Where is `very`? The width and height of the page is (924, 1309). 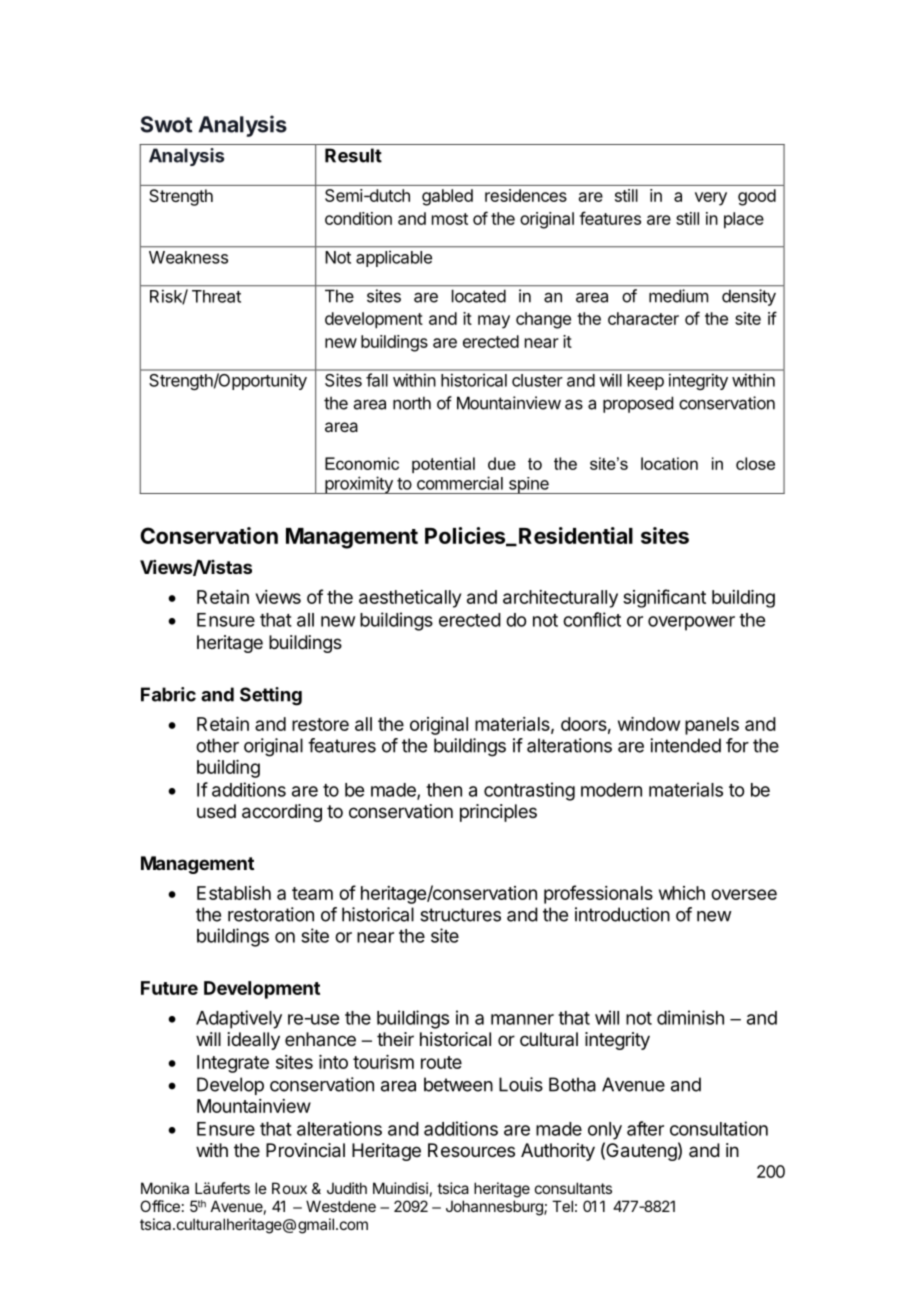
very is located at coordinates (711, 199).
